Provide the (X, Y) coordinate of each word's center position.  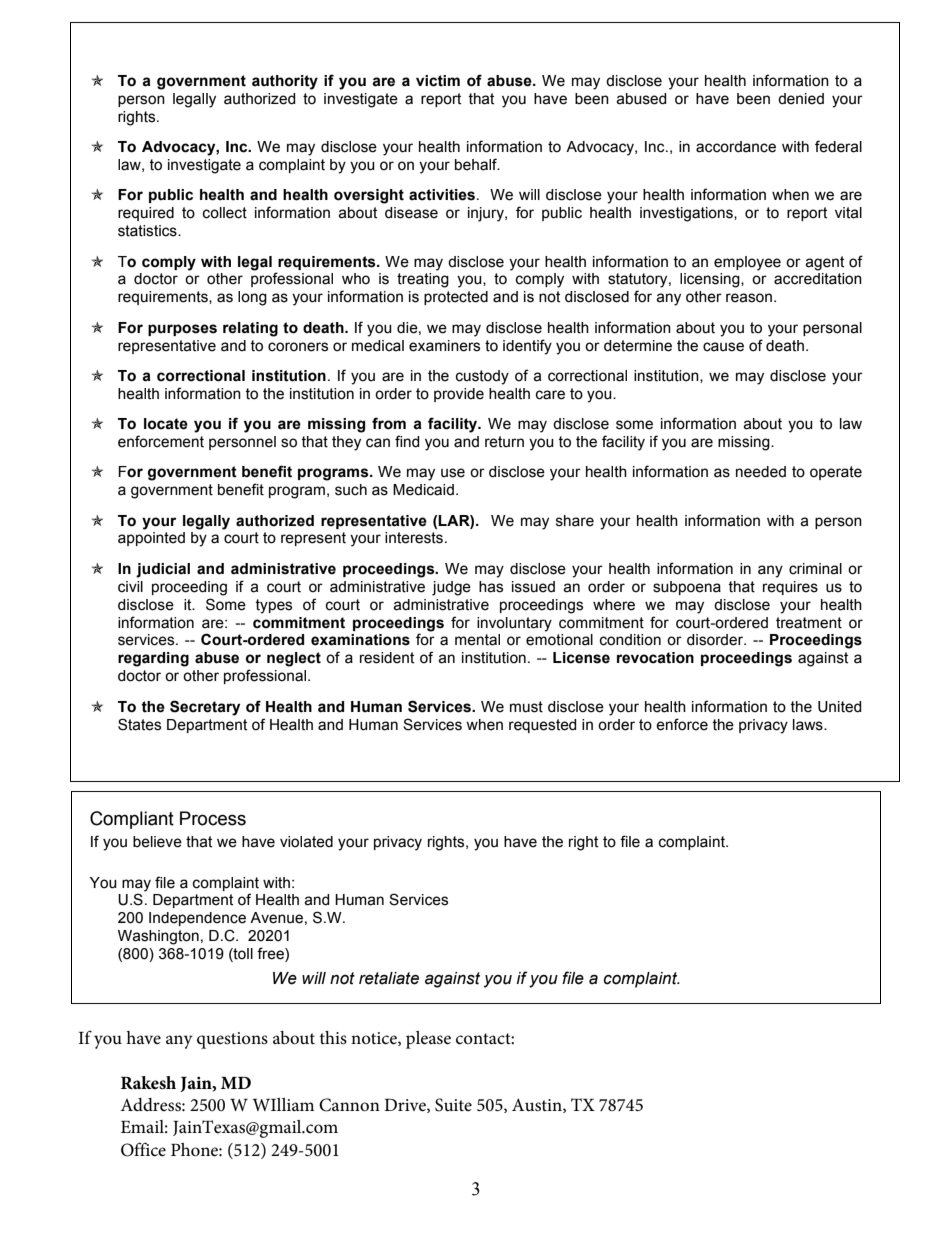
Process (213, 818)
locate (166, 424)
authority (285, 82)
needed (761, 472)
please (428, 1040)
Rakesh (148, 1083)
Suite (453, 1105)
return (504, 442)
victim (438, 81)
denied (801, 99)
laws (809, 725)
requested (543, 726)
